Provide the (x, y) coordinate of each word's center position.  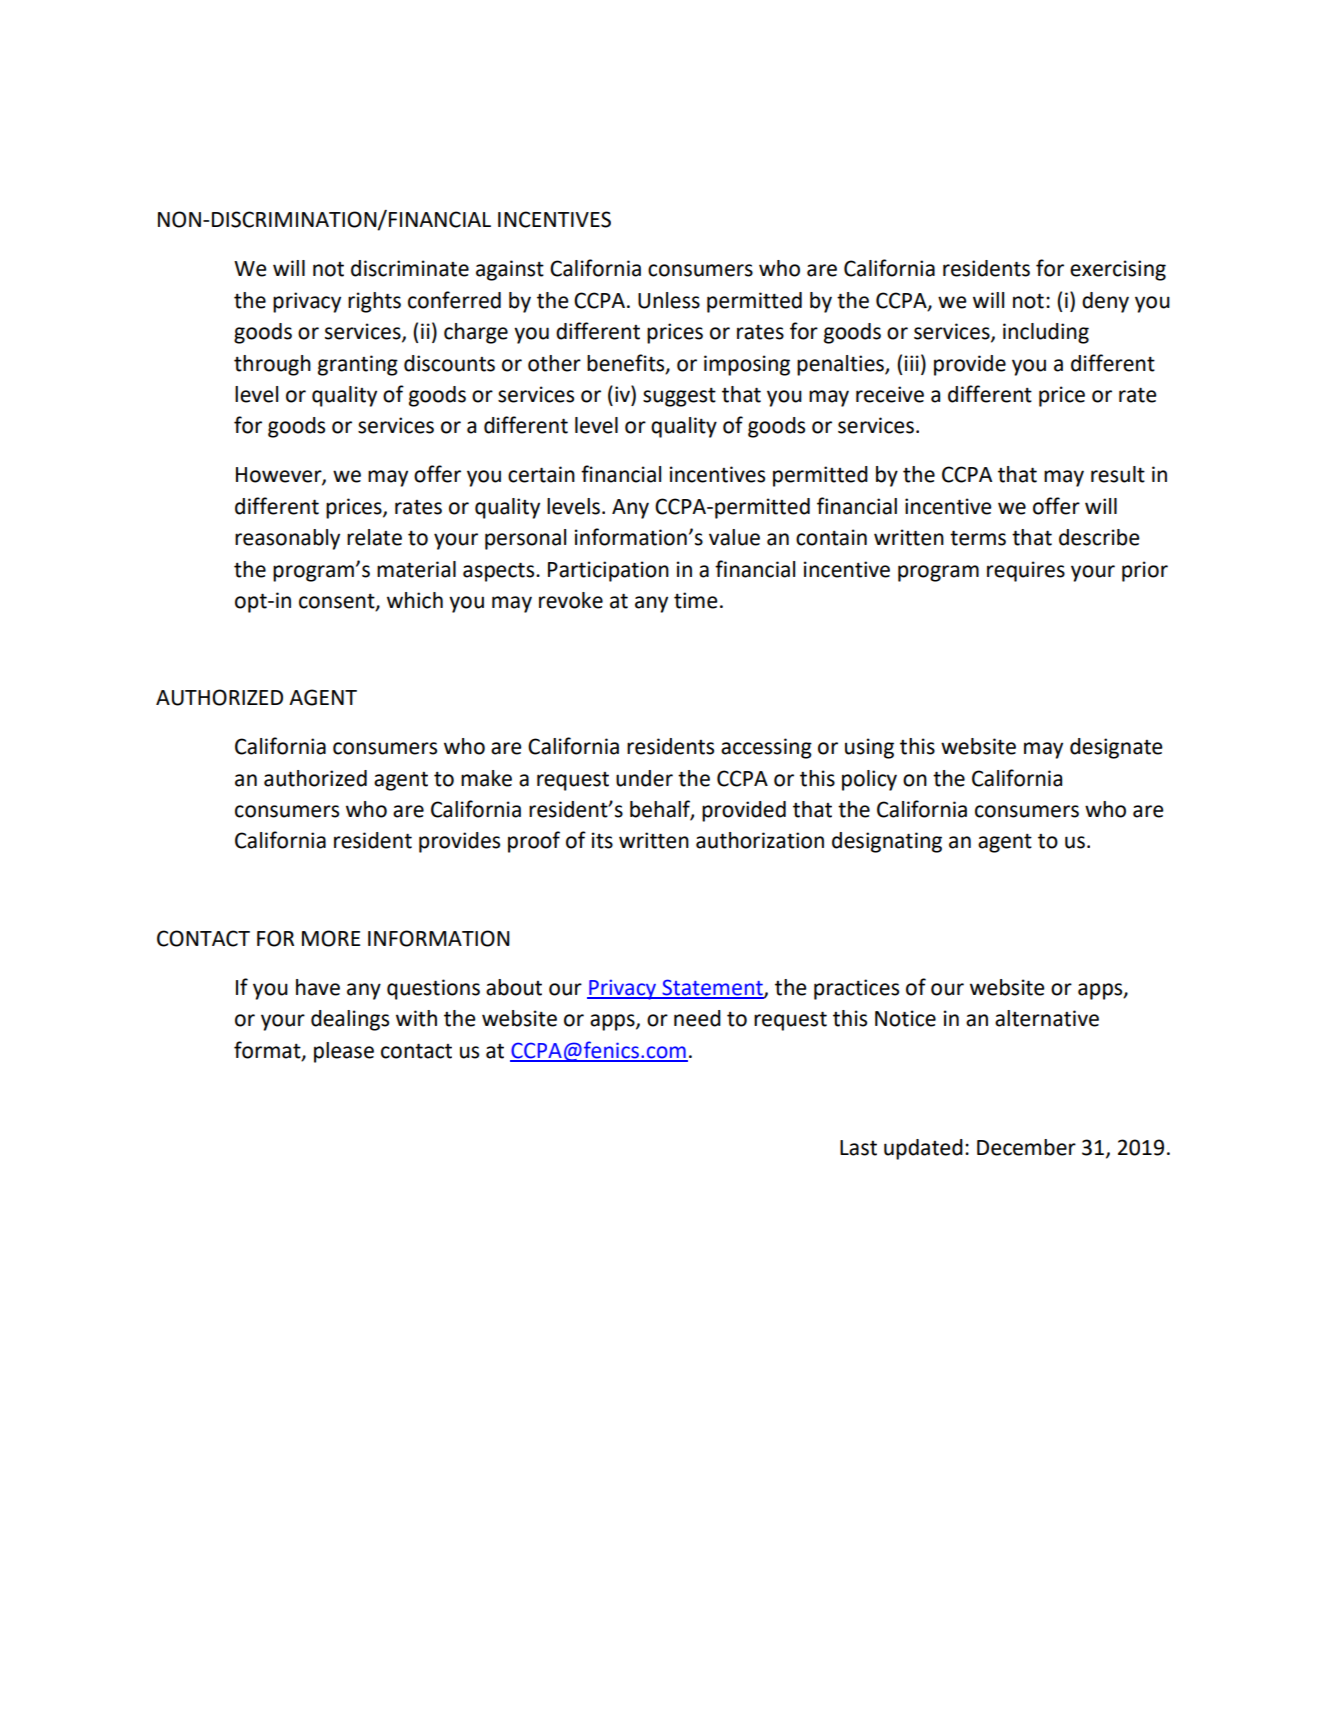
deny (1105, 302)
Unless (669, 300)
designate (1116, 748)
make (486, 778)
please (344, 1052)
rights (374, 302)
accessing (766, 748)
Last (858, 1148)
